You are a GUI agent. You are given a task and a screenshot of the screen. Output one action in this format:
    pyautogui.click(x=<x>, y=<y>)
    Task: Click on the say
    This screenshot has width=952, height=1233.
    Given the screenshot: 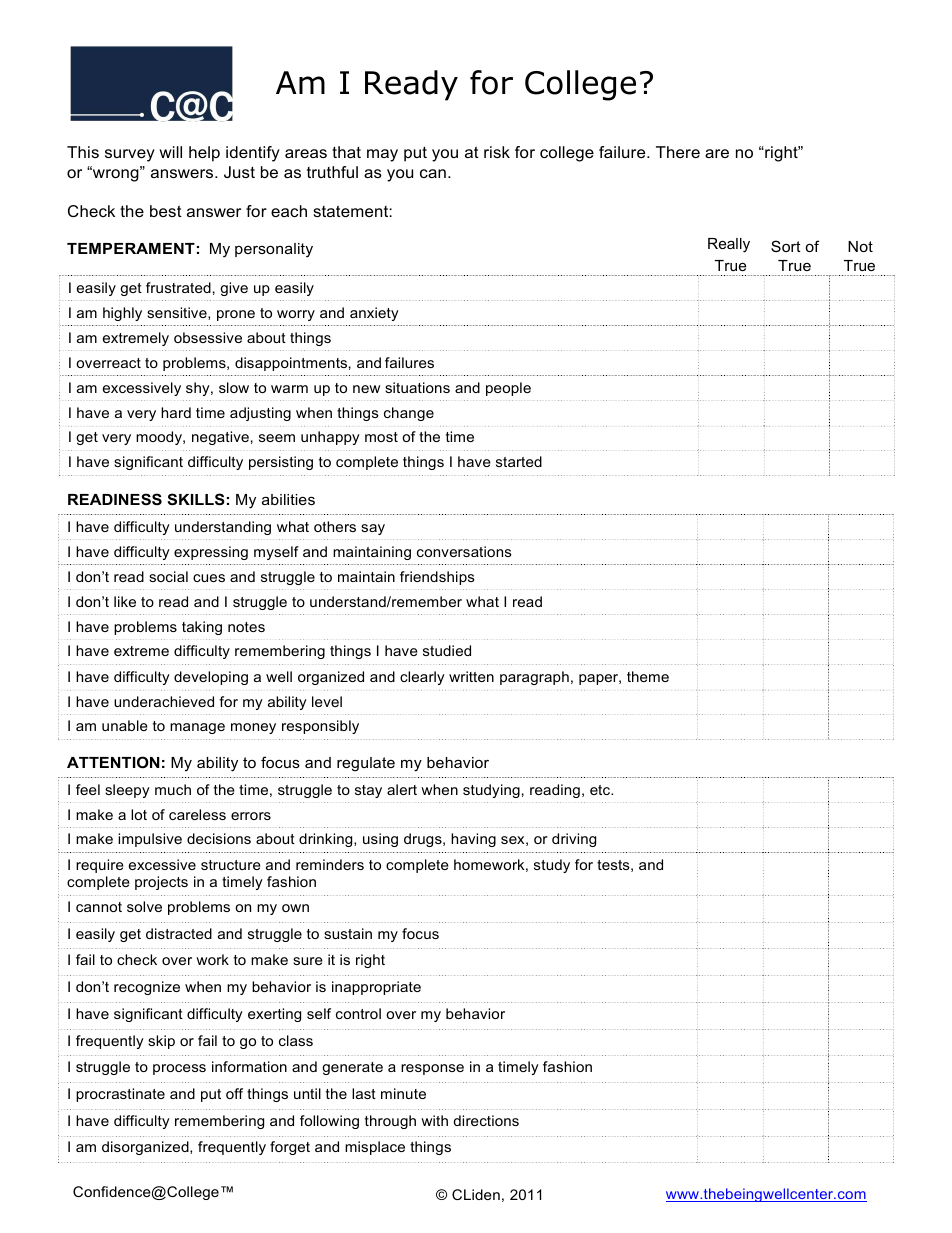 What is the action you would take?
    pyautogui.click(x=373, y=529)
